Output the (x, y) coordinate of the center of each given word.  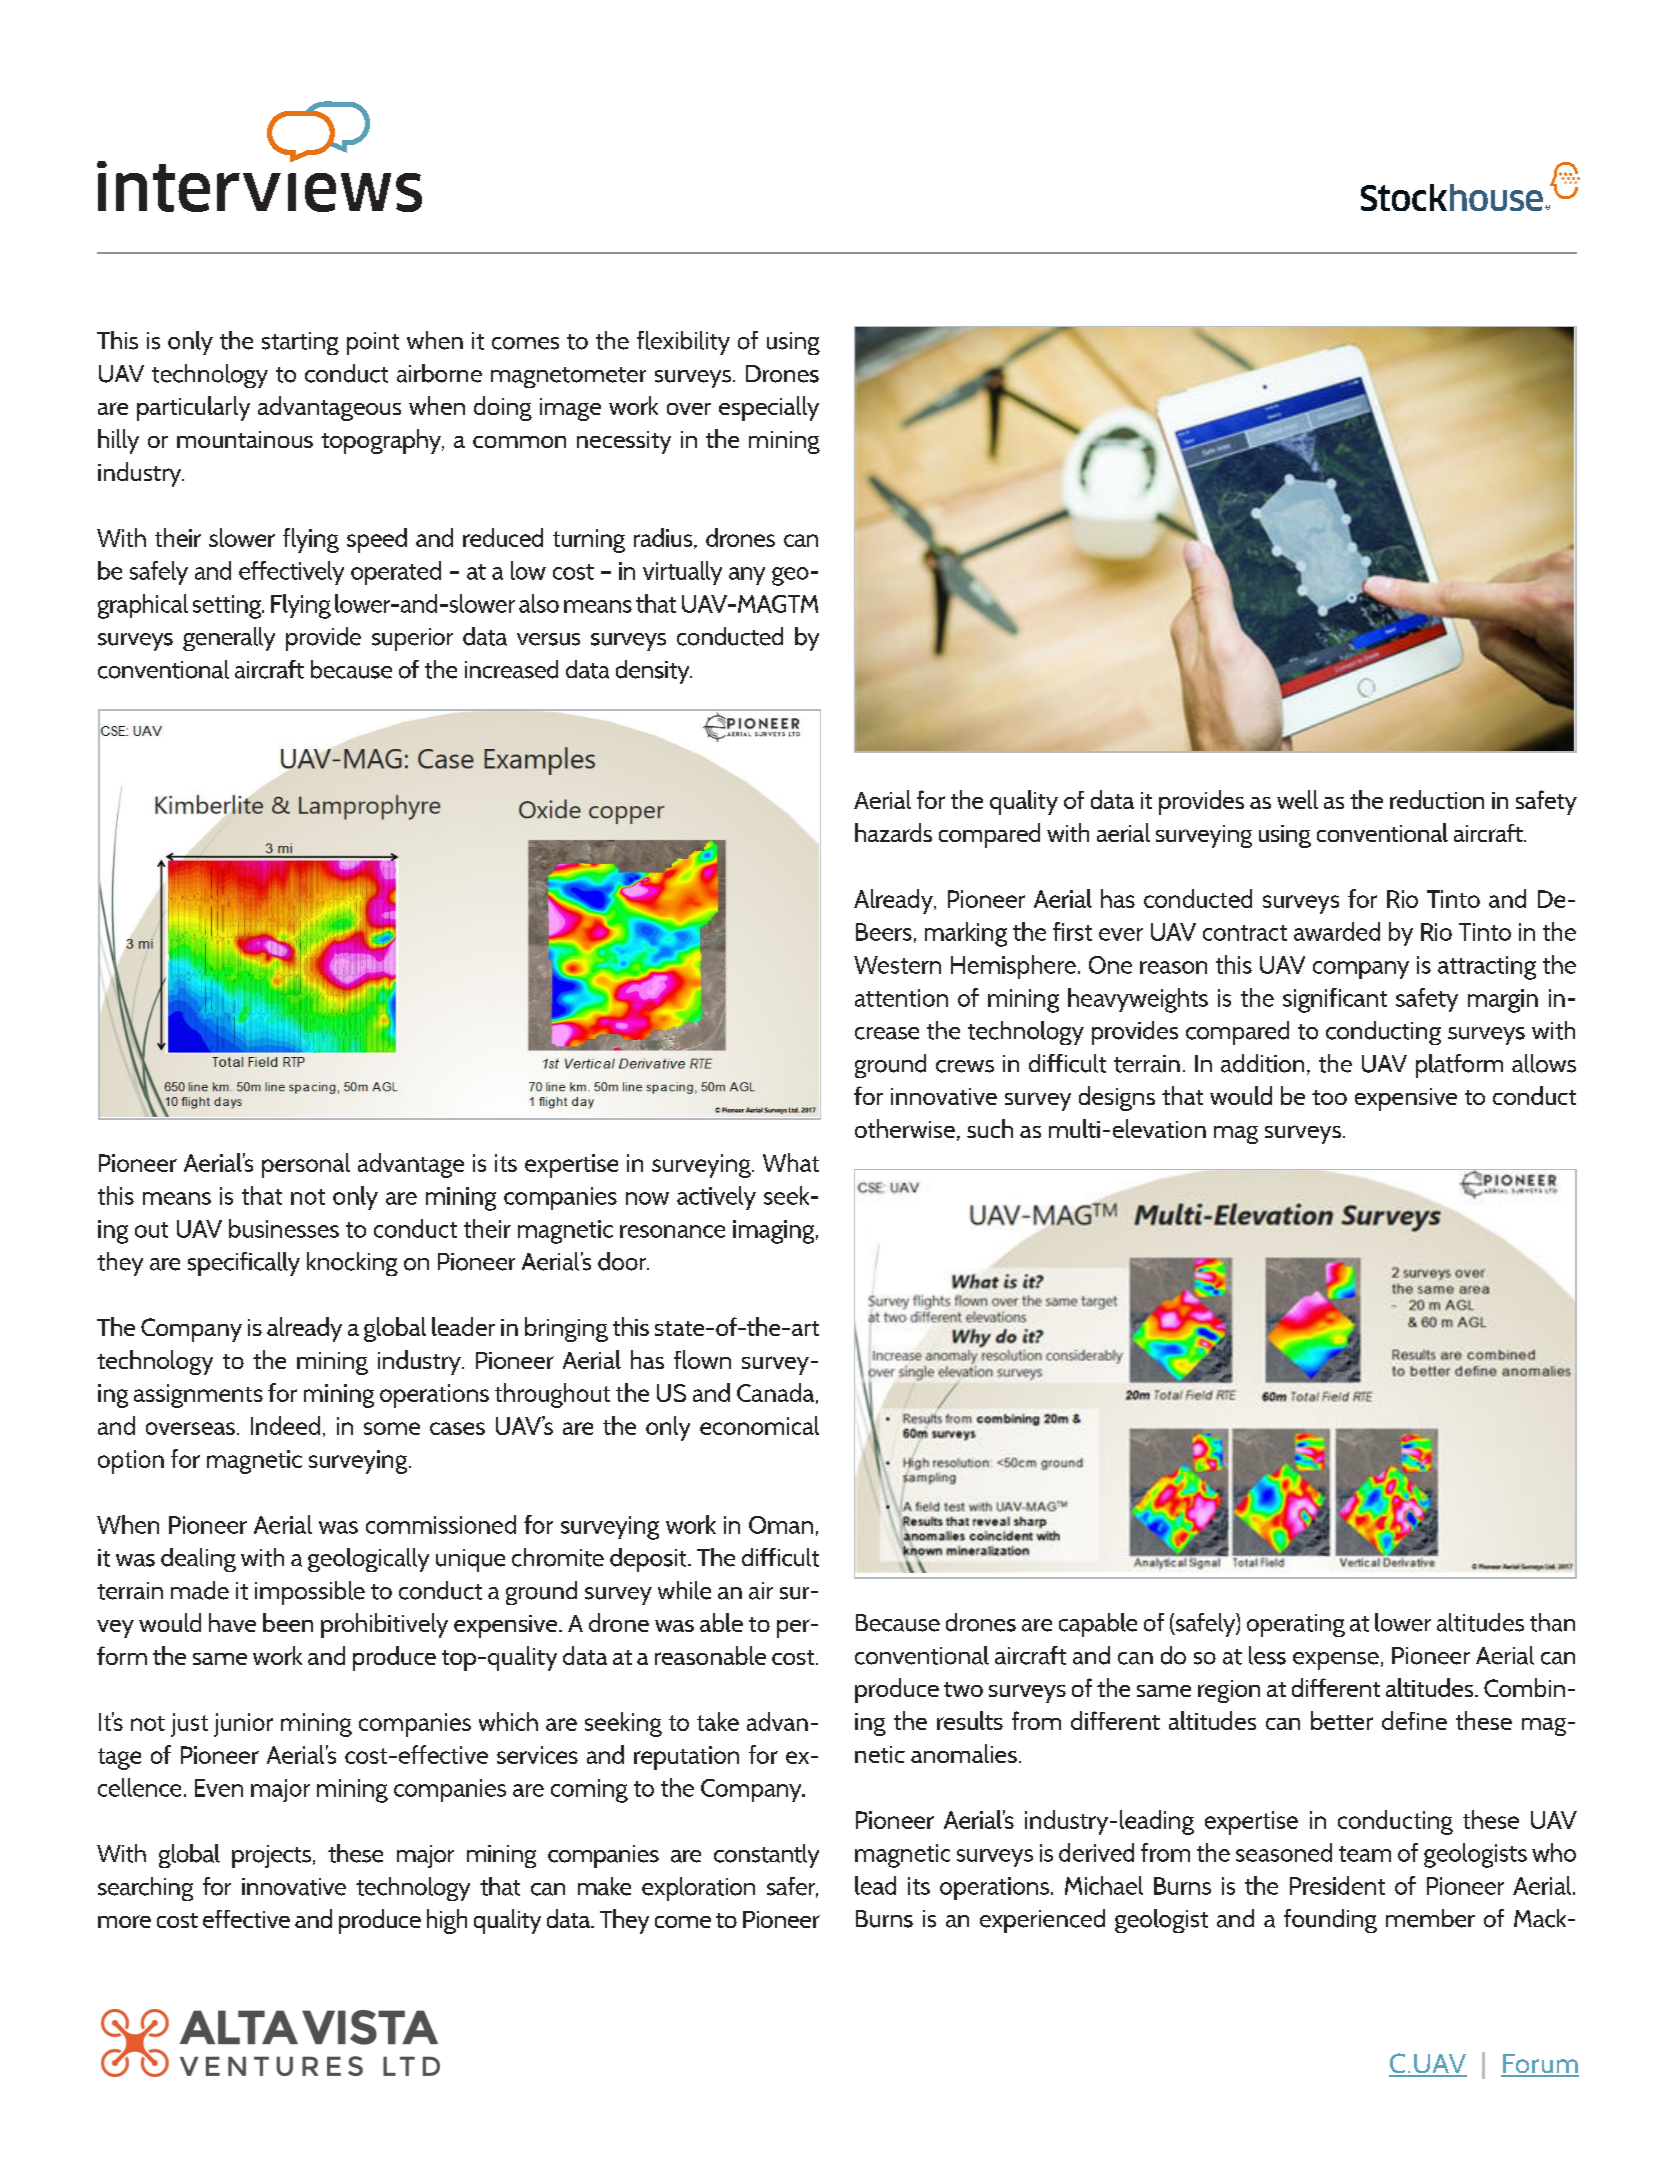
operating (1296, 1625)
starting (300, 343)
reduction (1437, 799)
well (1297, 799)
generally (229, 639)
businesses (284, 1228)
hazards (893, 832)
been (288, 1622)
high (447, 1921)
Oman (781, 1525)
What (791, 1162)
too (1329, 1097)
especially (769, 408)
